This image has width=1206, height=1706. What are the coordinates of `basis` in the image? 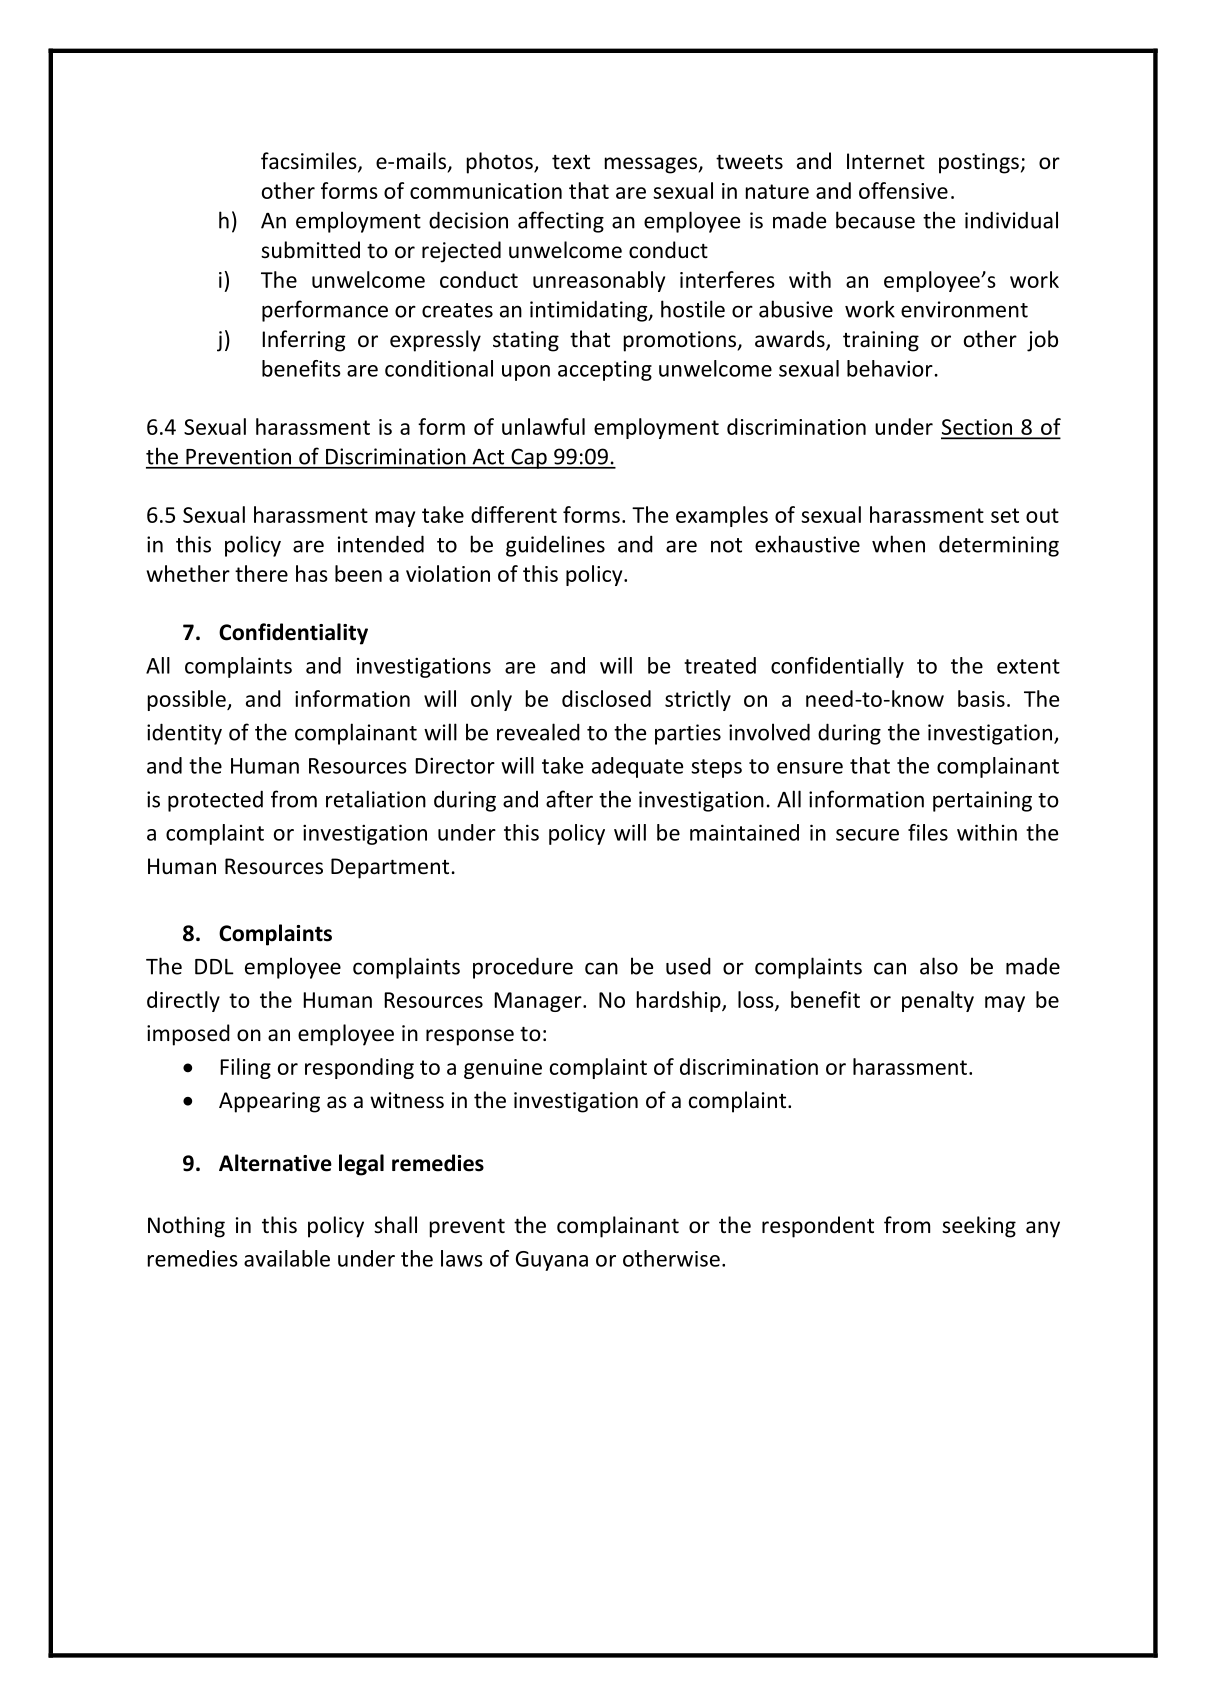 It's located at (981, 698).
